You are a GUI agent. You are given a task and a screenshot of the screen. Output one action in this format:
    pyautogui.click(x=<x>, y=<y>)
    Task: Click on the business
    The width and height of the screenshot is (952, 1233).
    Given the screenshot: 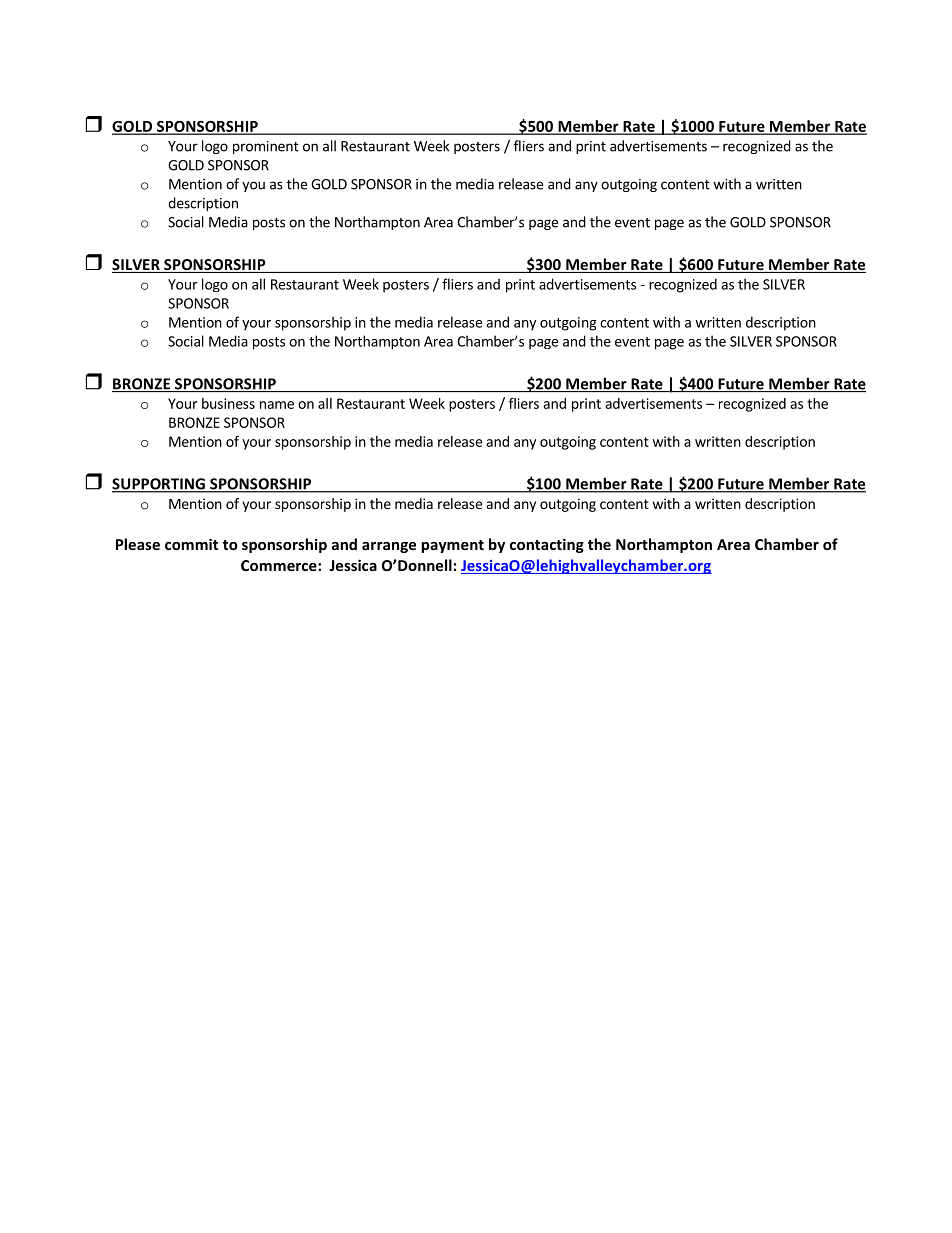 What is the action you would take?
    pyautogui.click(x=228, y=403)
